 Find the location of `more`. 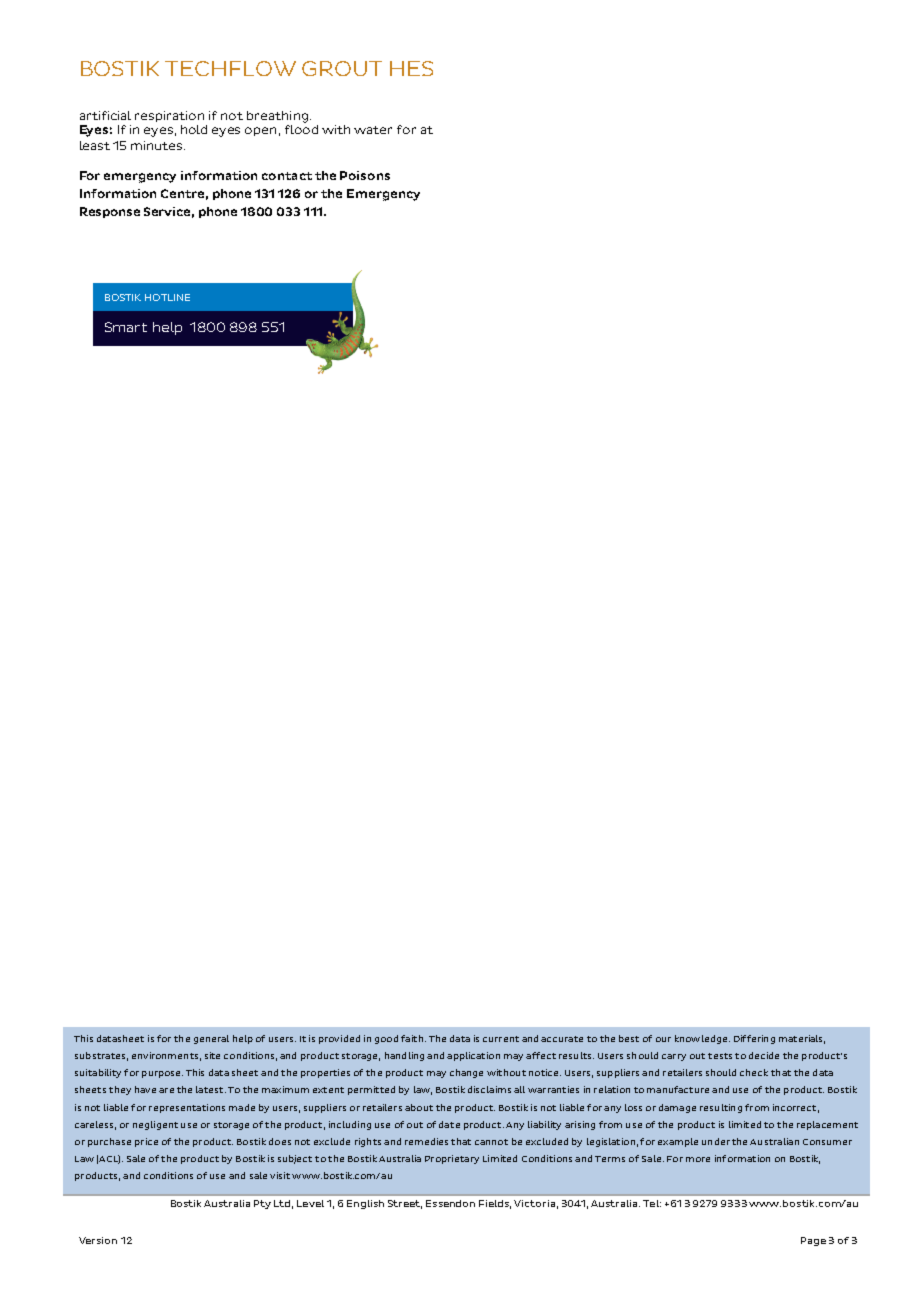

more is located at coordinates (698, 1159).
